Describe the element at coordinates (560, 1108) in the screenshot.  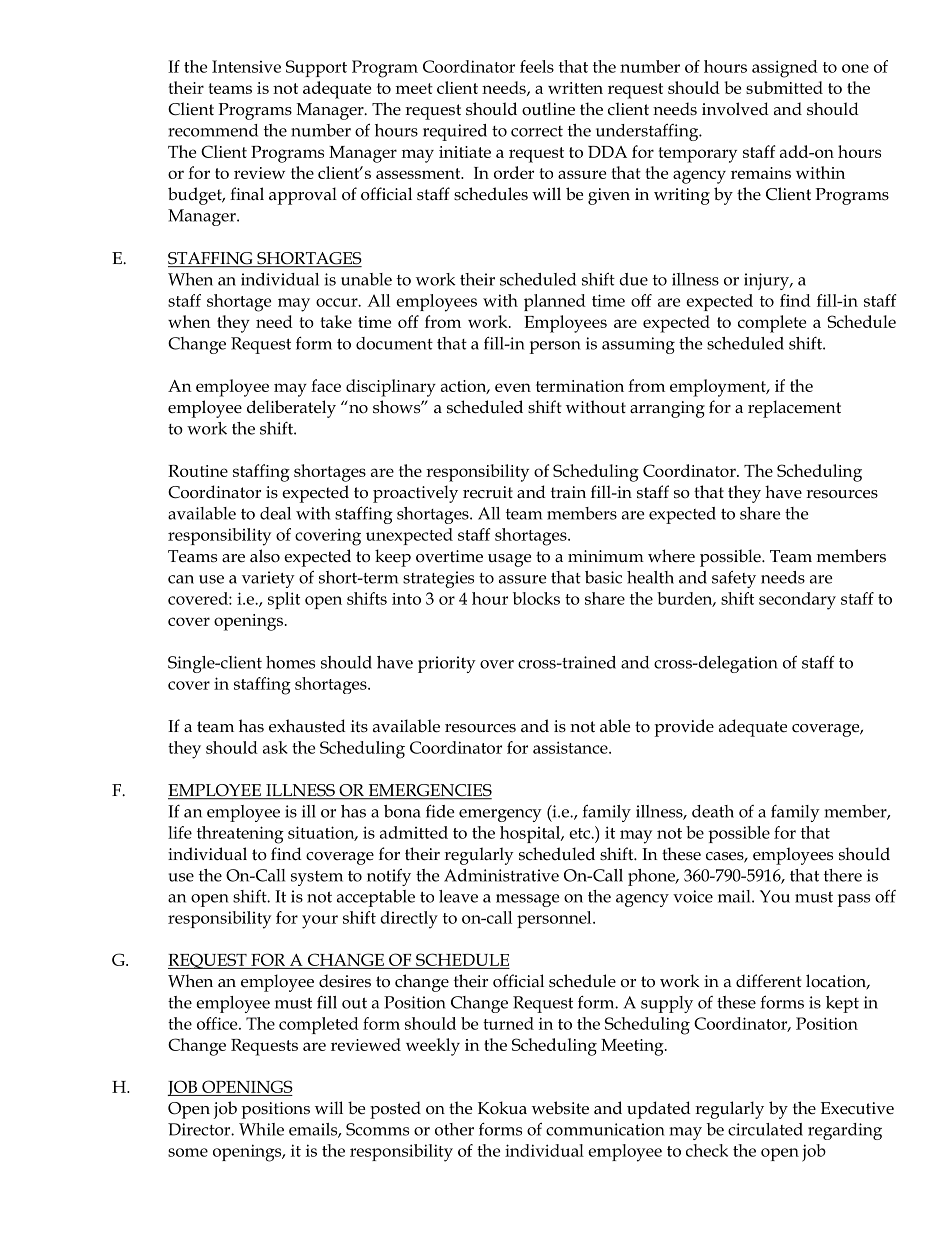
I see `website` at that location.
